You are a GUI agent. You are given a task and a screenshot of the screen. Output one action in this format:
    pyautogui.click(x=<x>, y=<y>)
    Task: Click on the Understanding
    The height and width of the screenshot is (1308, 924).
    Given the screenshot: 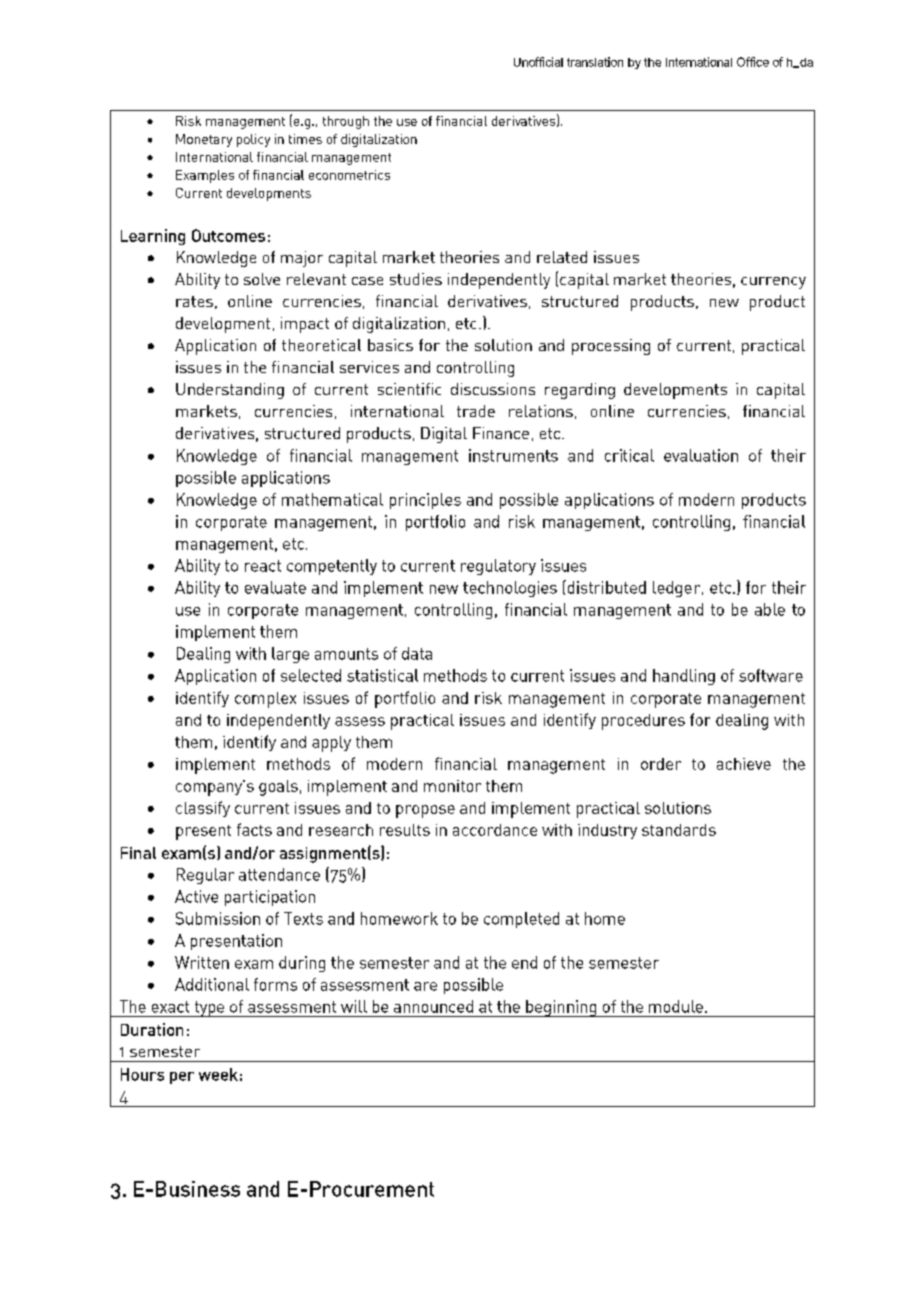 What is the action you would take?
    pyautogui.click(x=230, y=391)
